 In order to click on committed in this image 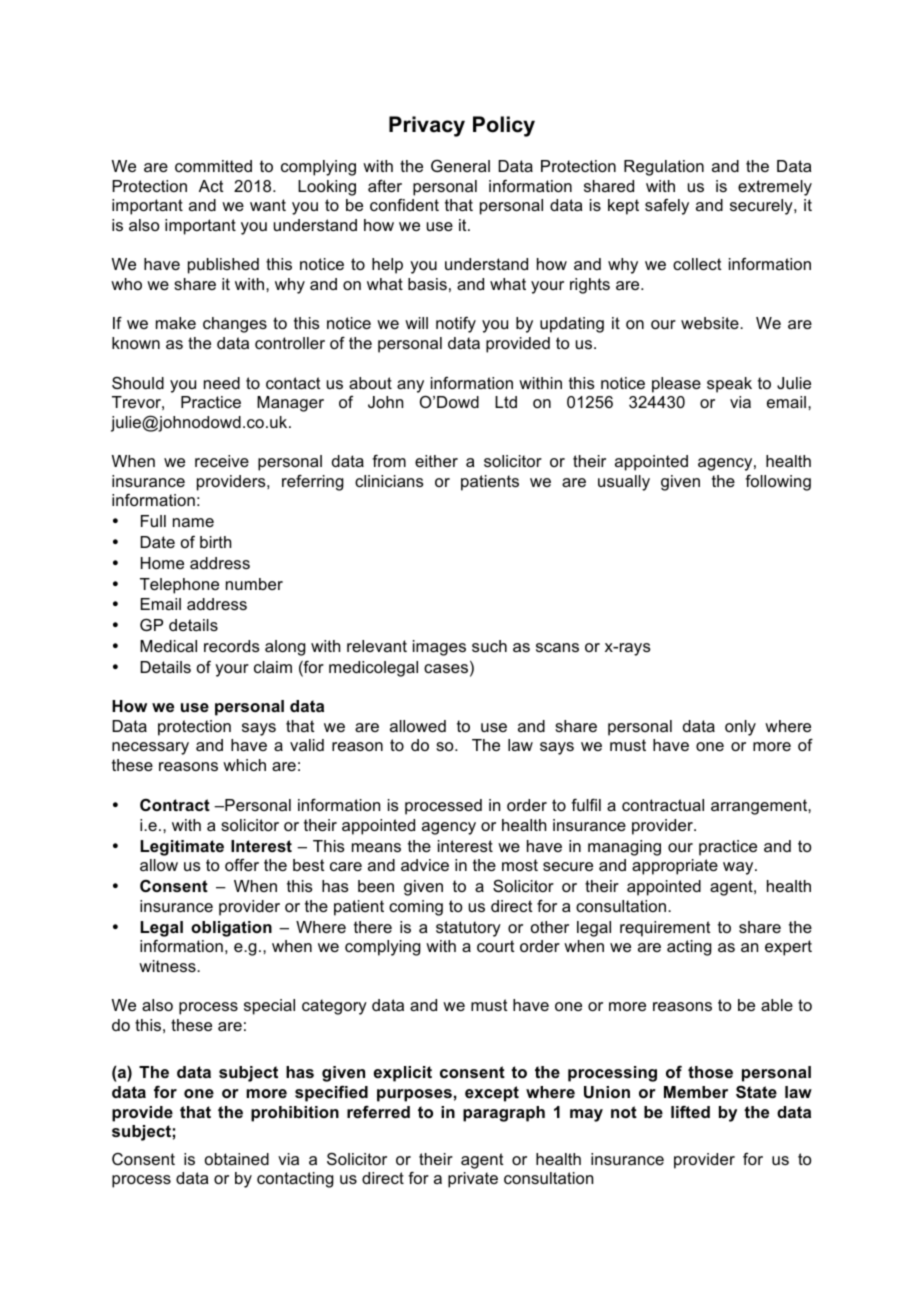, I will do `click(213, 166)`.
